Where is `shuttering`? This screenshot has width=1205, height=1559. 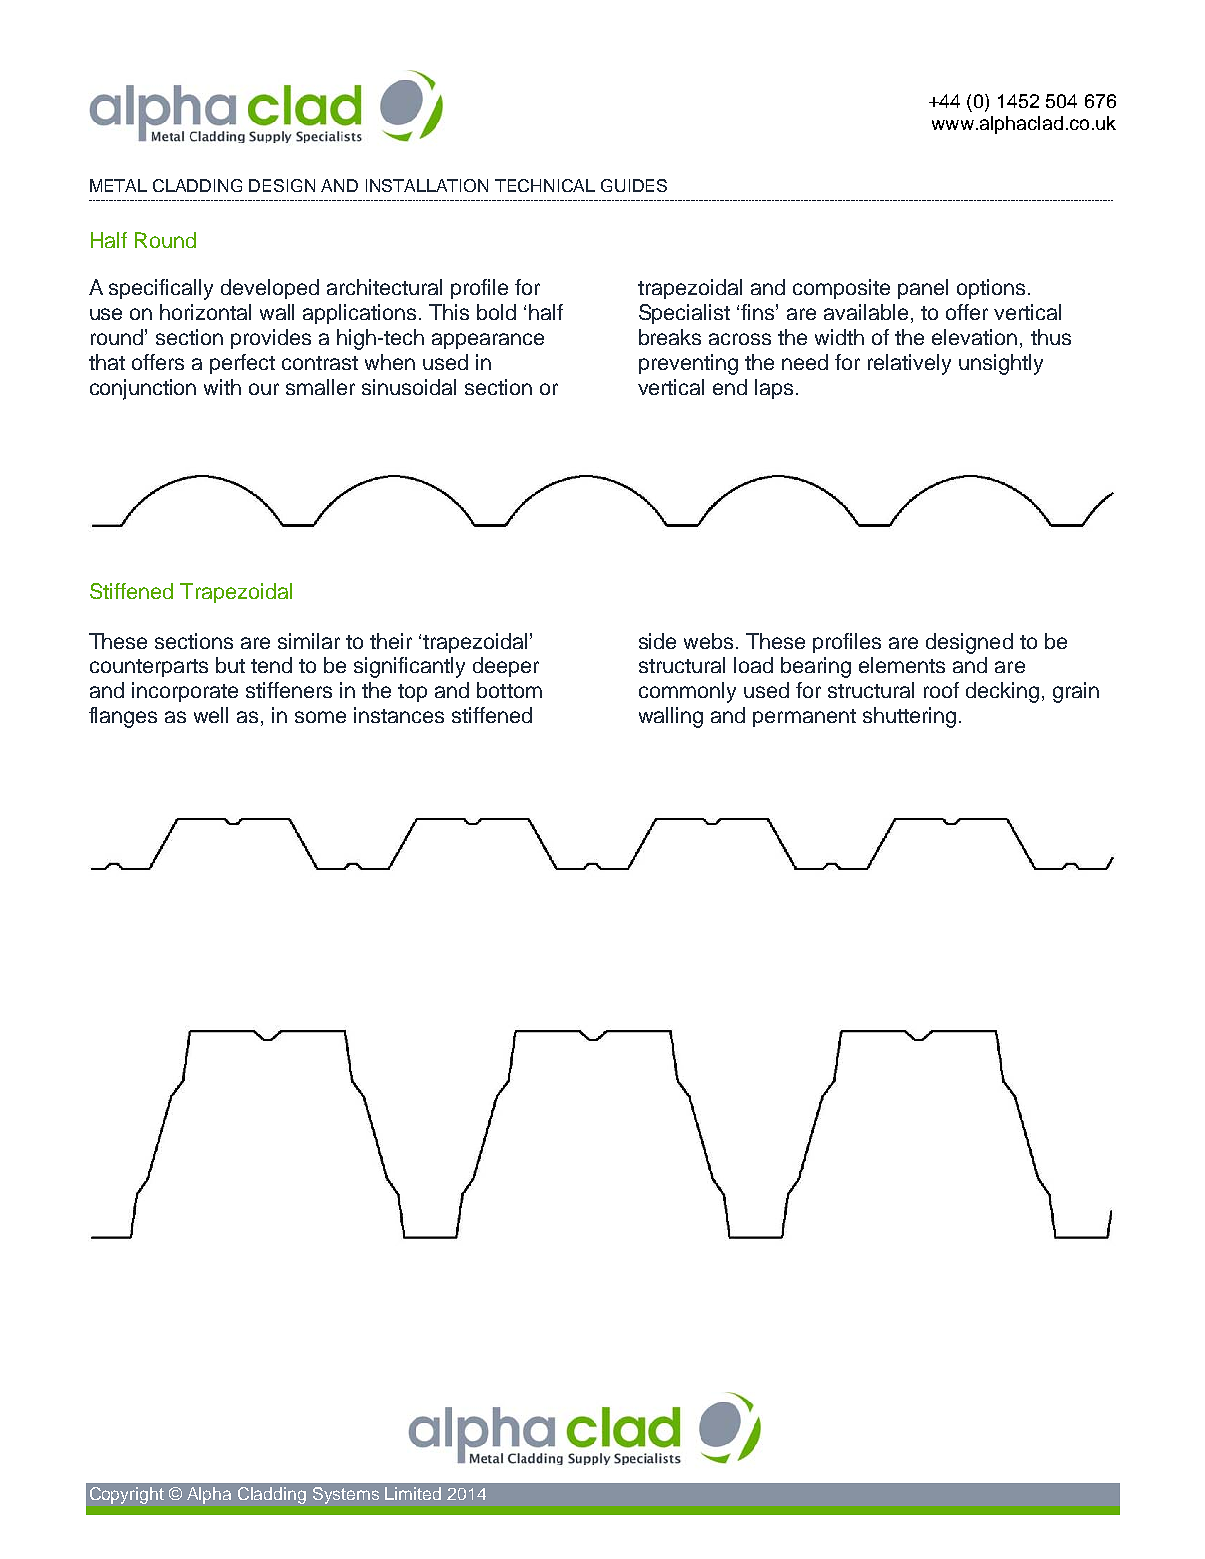 shuttering is located at coordinates (909, 717).
